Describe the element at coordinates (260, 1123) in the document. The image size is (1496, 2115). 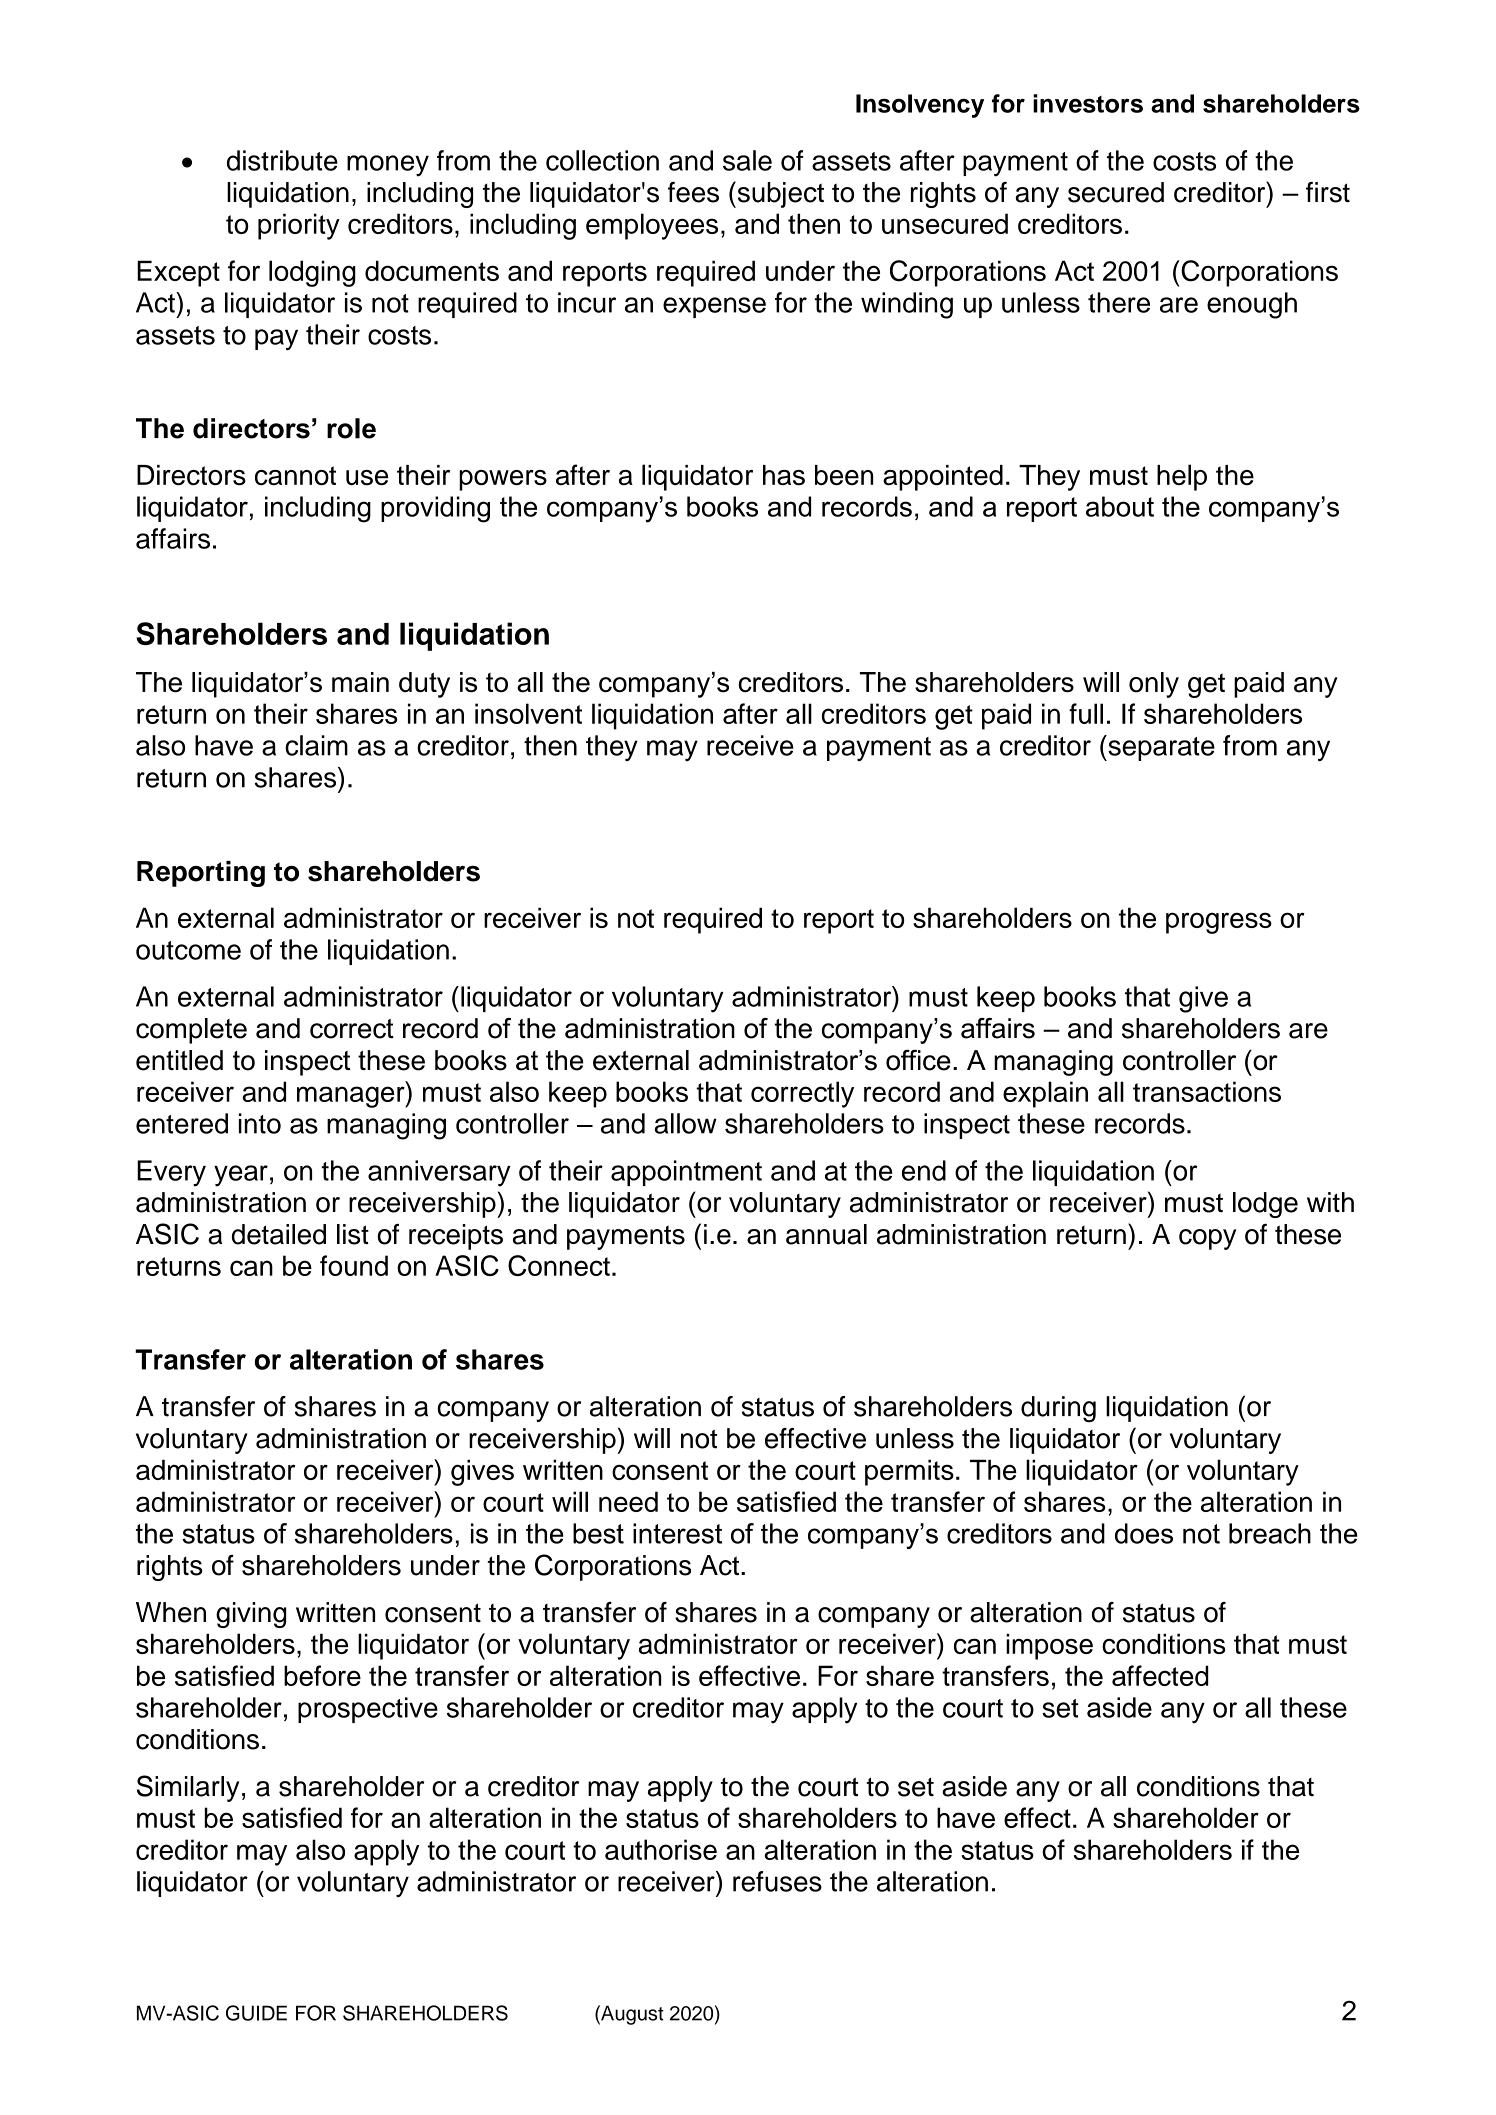
I see `into` at that location.
